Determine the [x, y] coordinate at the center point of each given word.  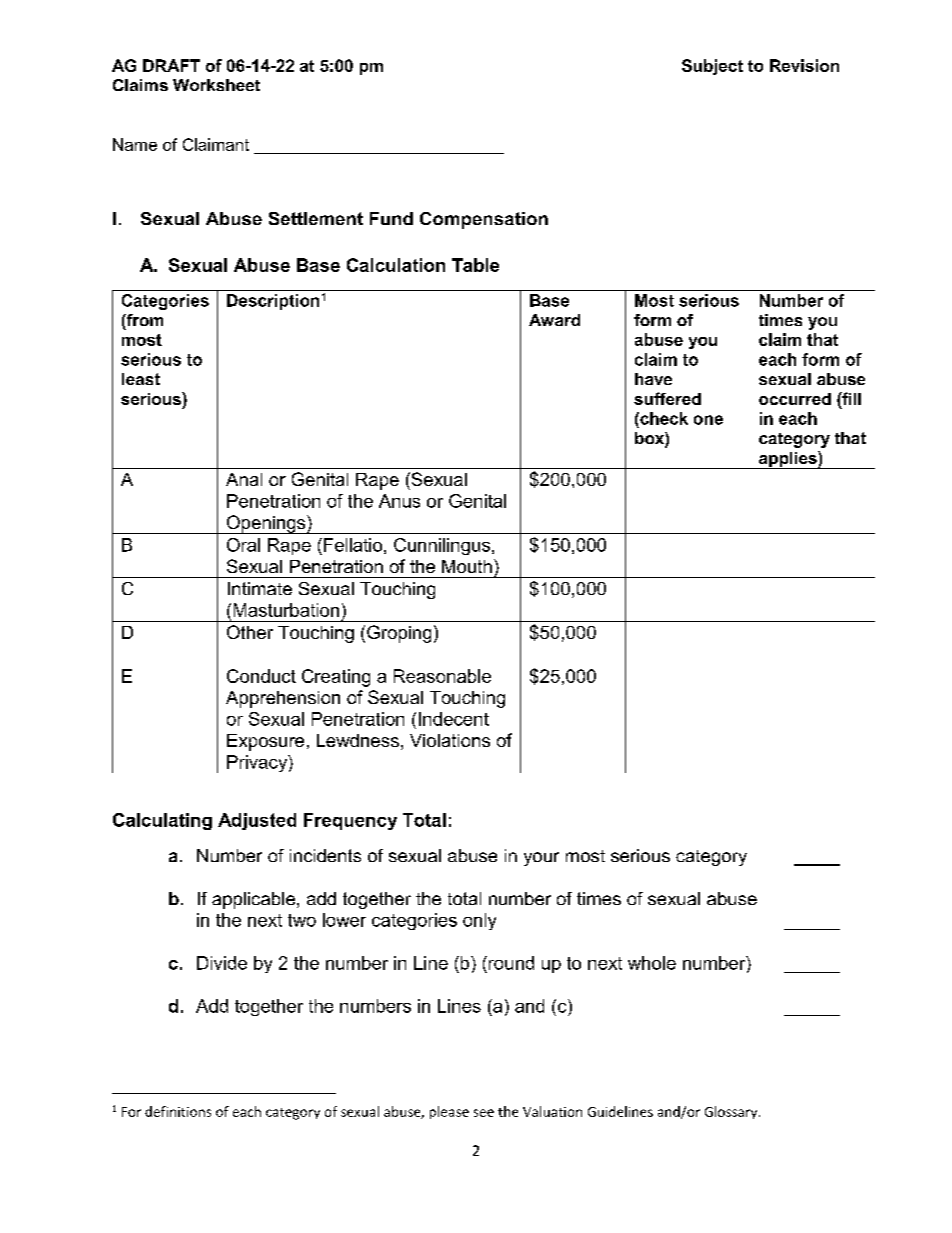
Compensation [484, 220]
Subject [712, 67]
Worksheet [216, 85]
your [541, 859]
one [708, 420]
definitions [178, 1111]
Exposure [265, 742]
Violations [450, 740]
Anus [399, 501]
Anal [244, 479]
